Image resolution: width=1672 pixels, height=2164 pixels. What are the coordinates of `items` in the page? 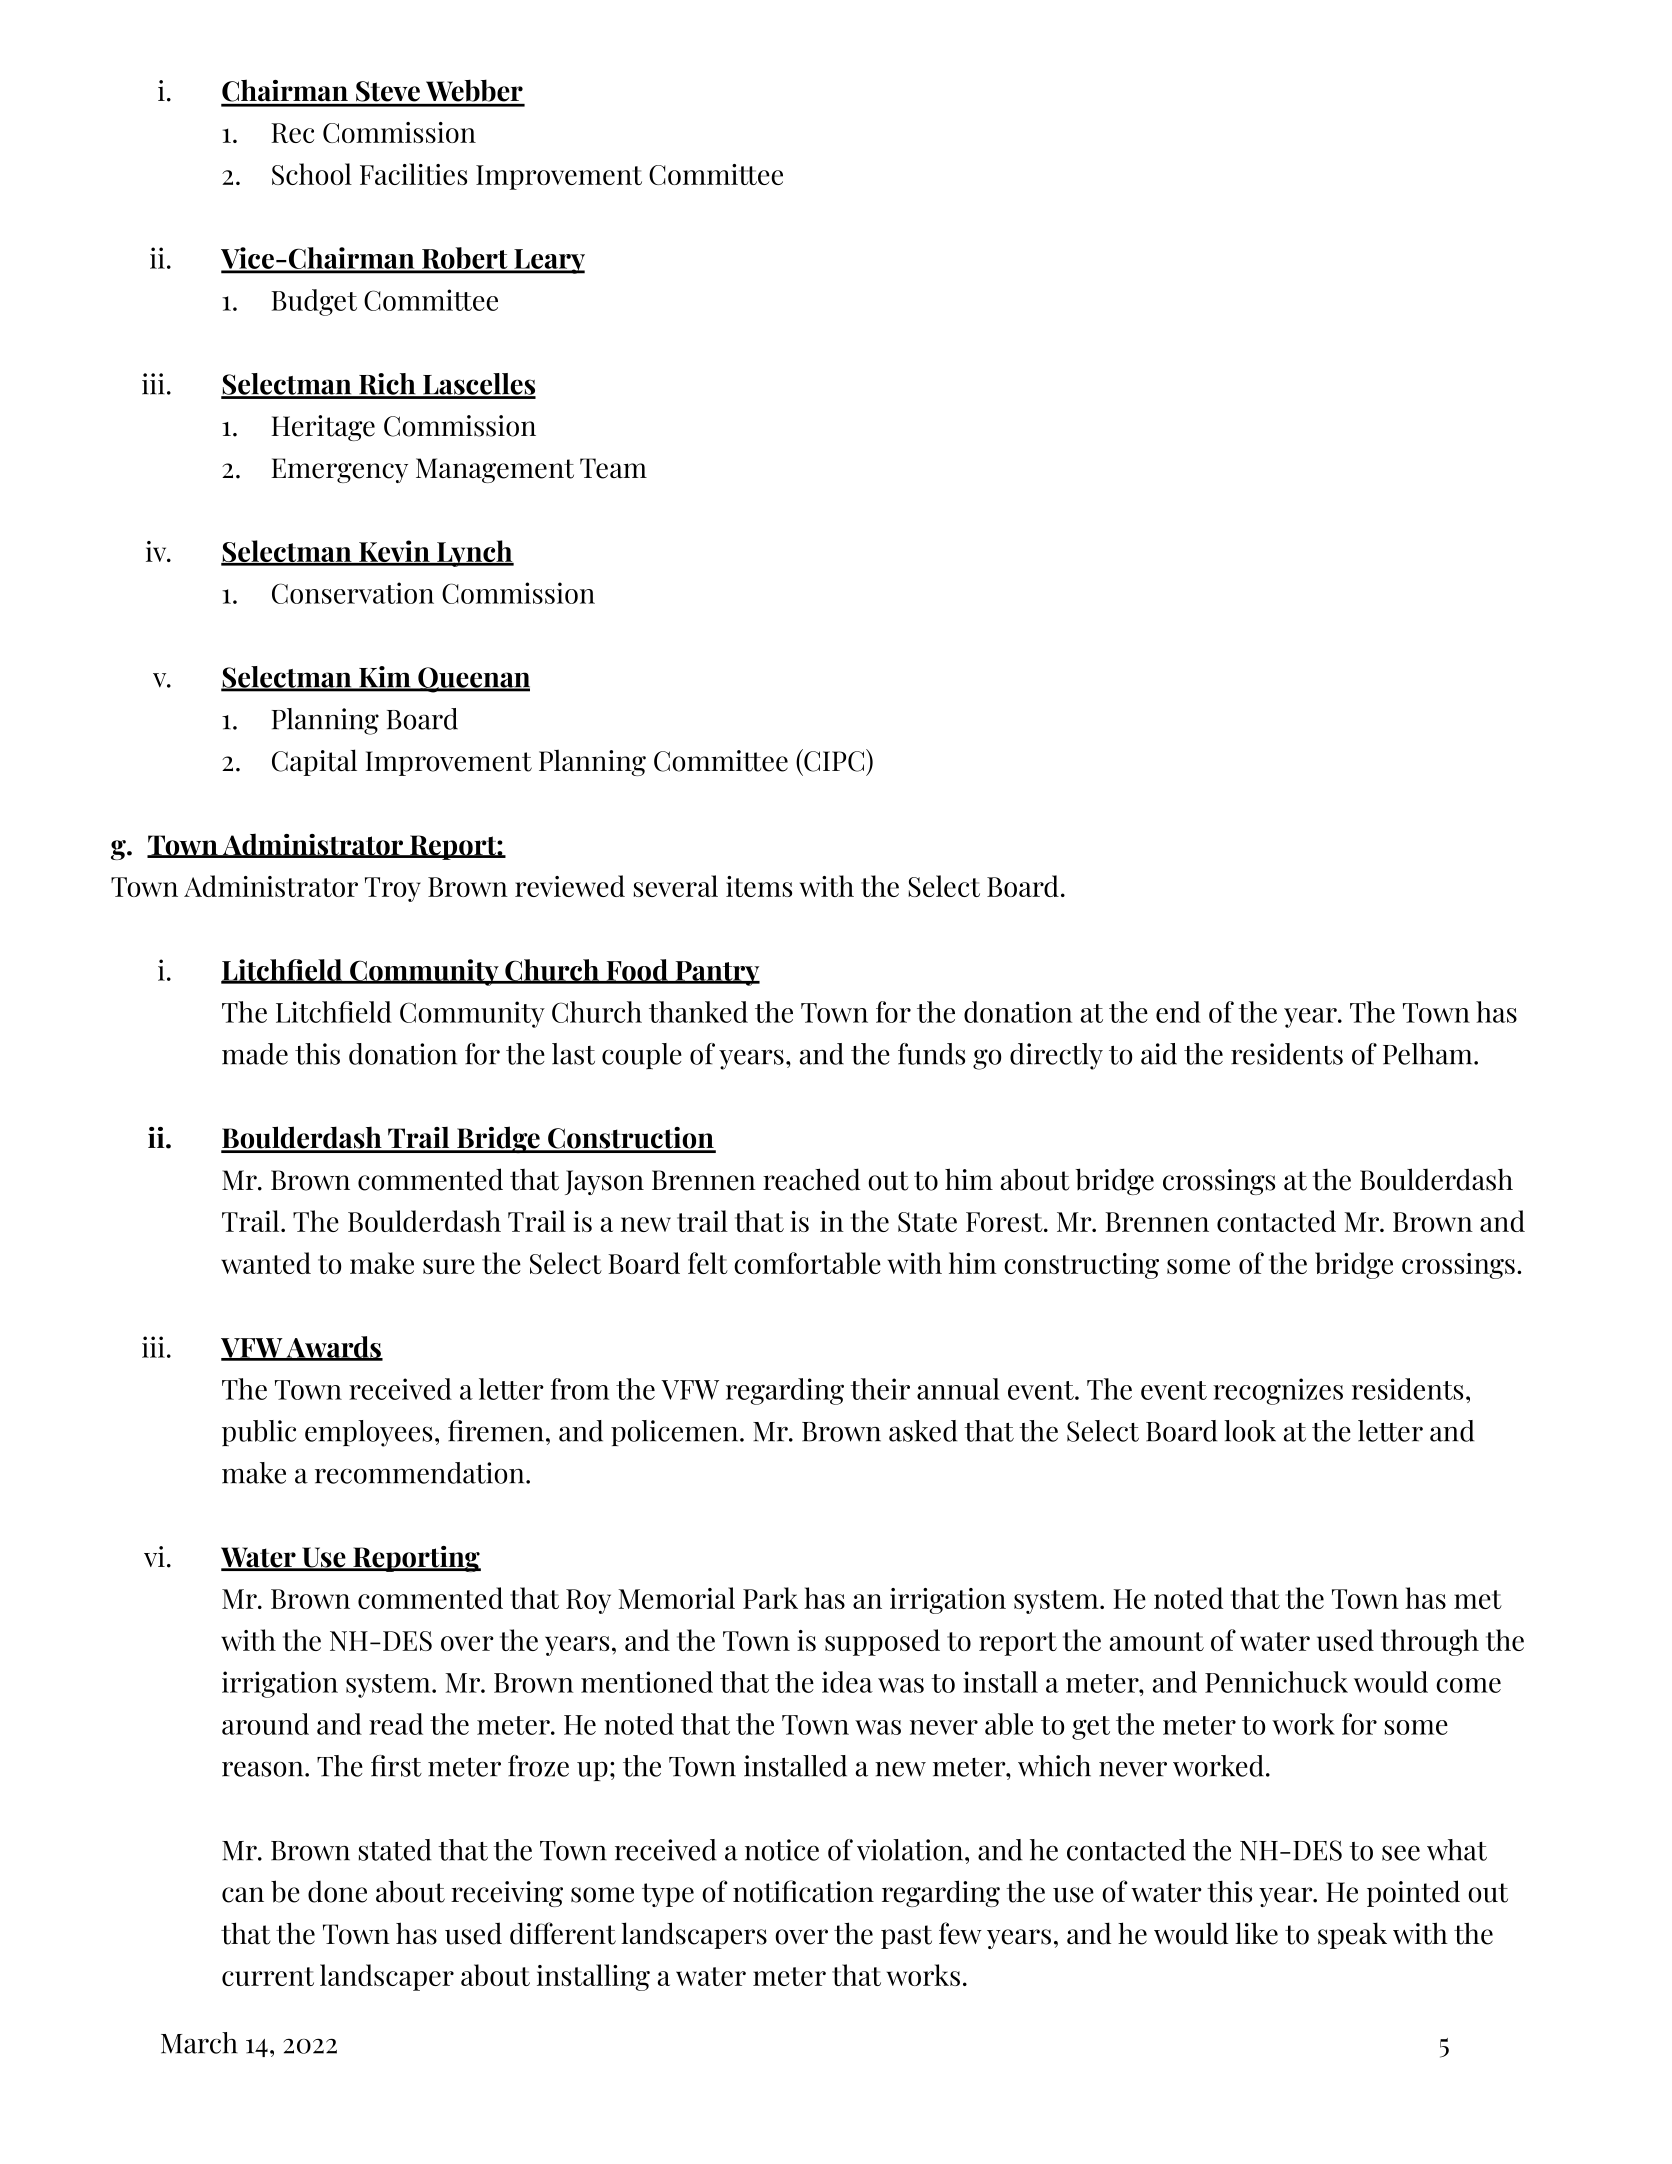 It's located at (759, 886).
